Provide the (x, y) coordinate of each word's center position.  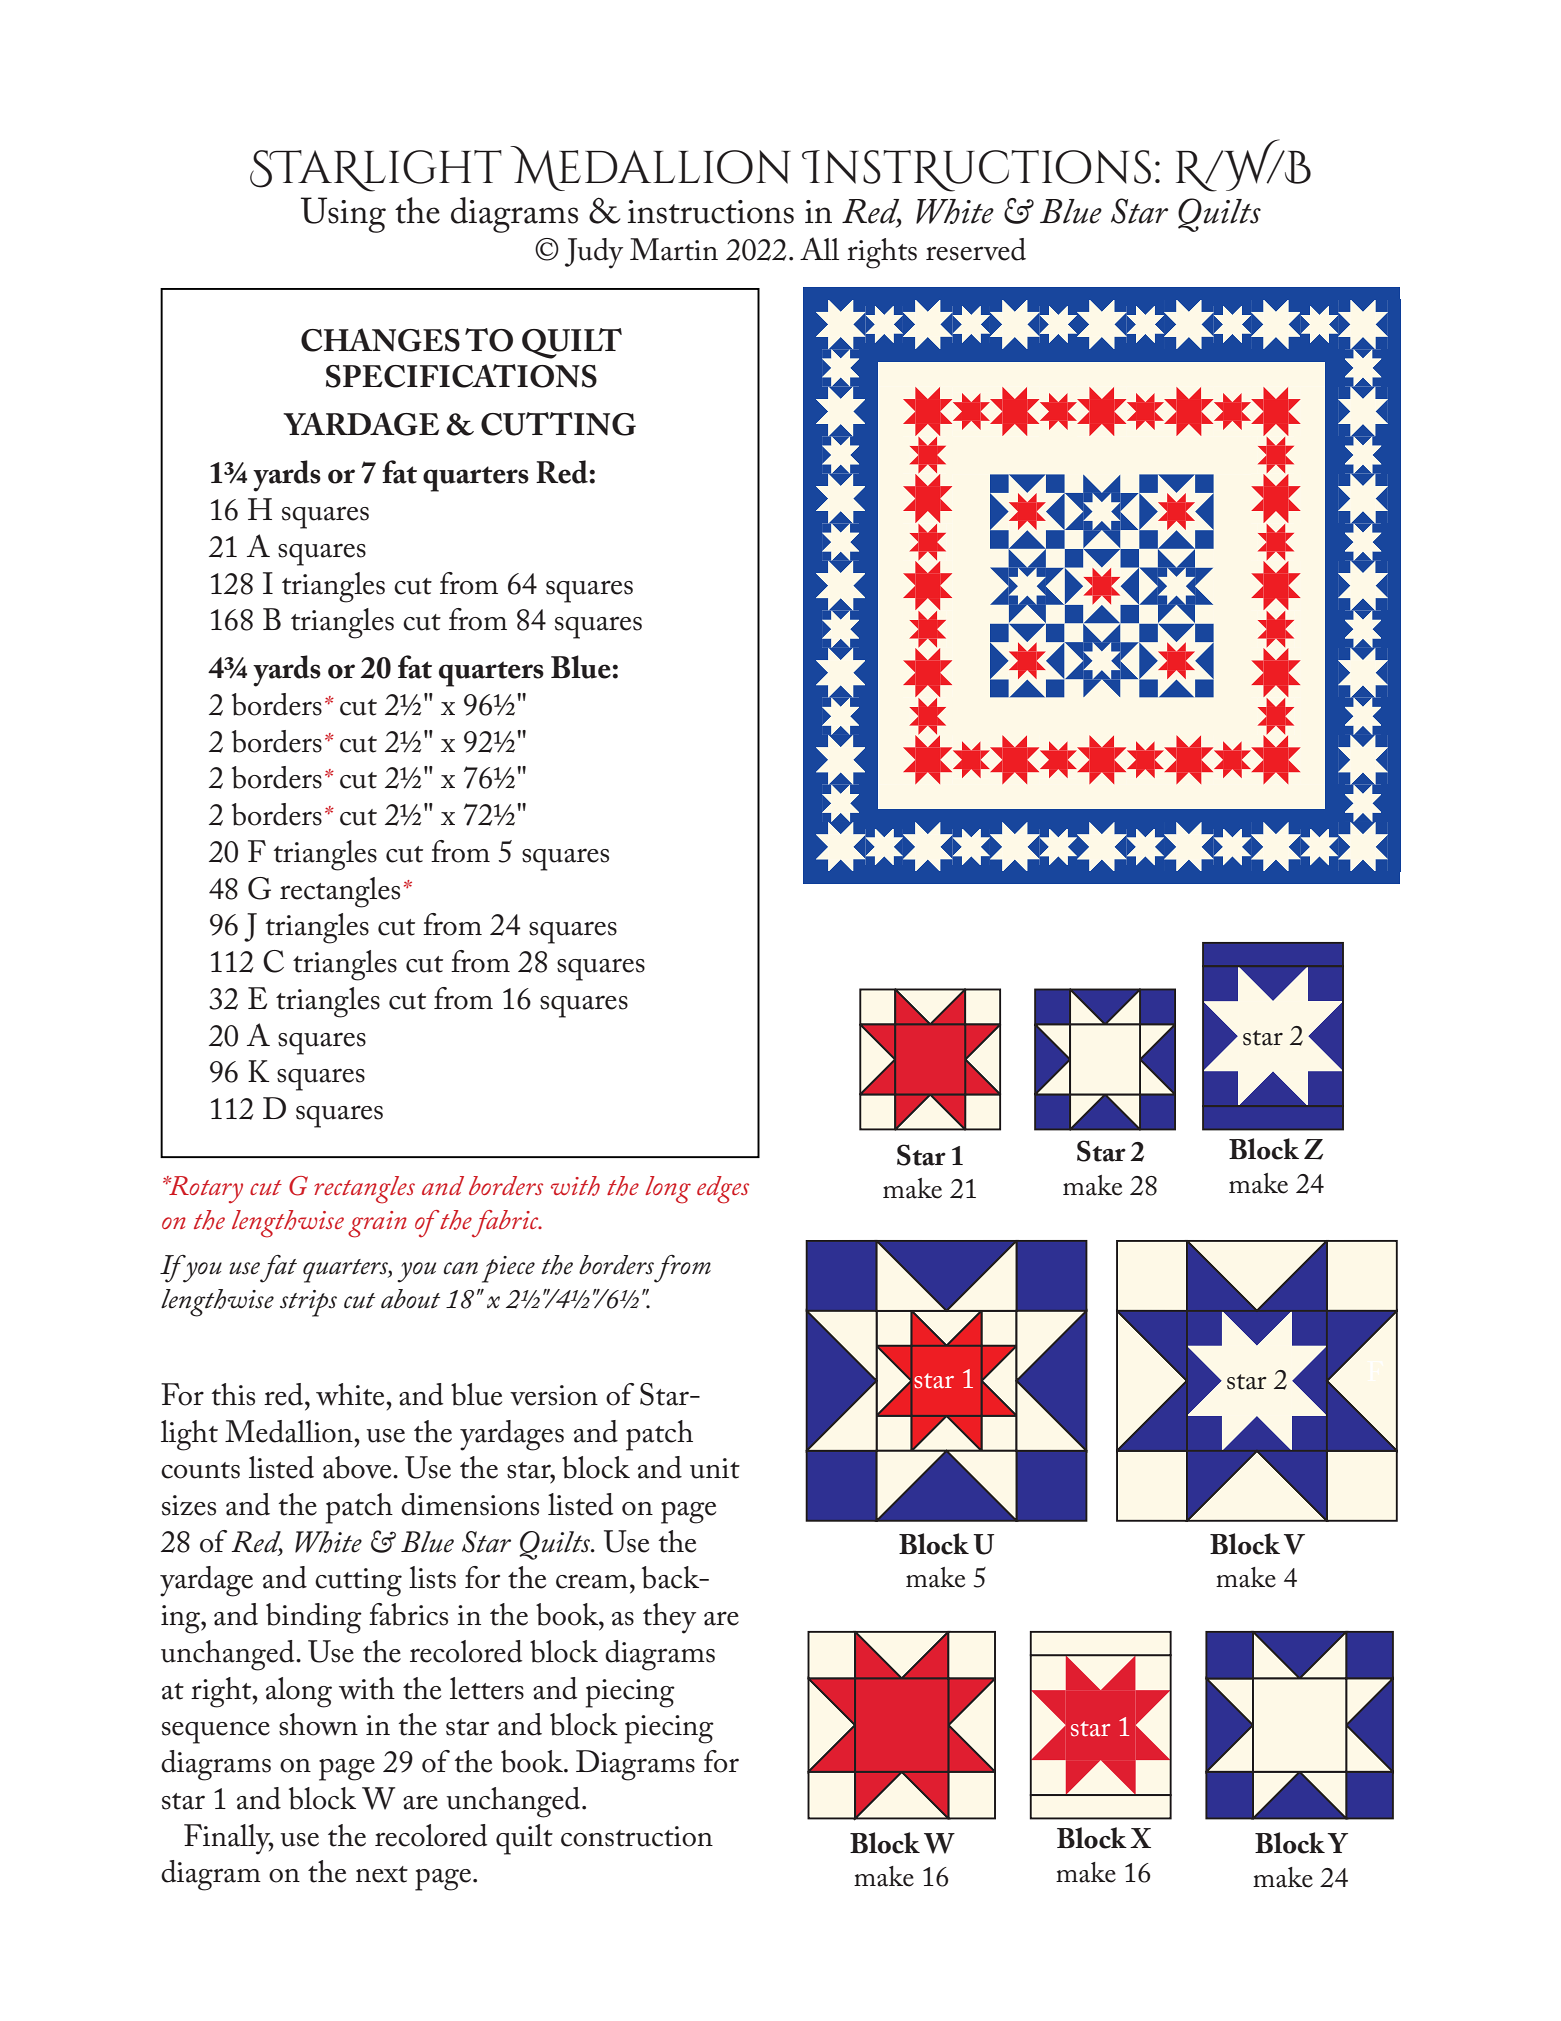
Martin (674, 249)
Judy (594, 253)
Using (343, 215)
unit (715, 1468)
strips (308, 1303)
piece (508, 1269)
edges (723, 1190)
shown (318, 1724)
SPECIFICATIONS (461, 376)
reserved (976, 249)
